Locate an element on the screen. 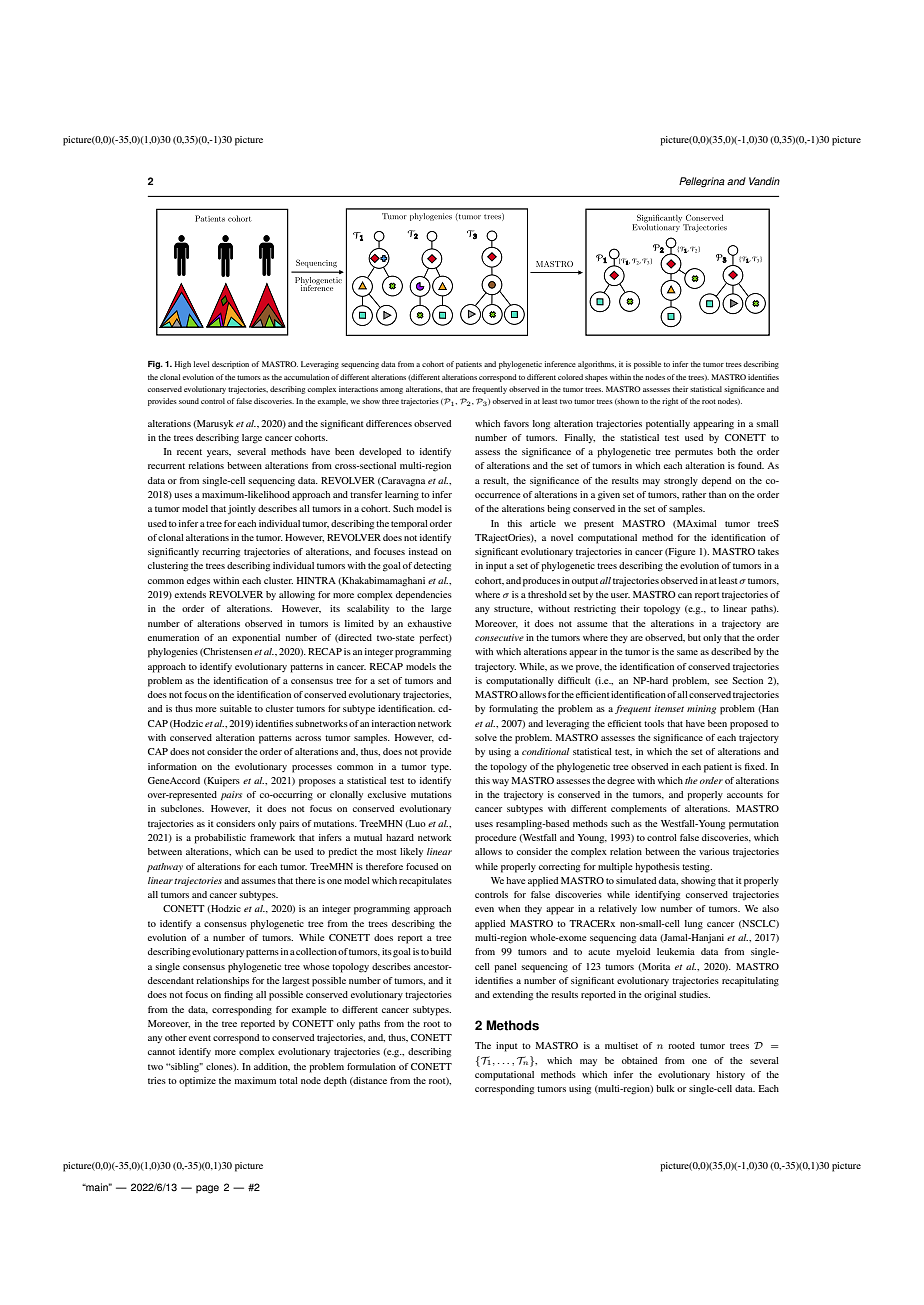  pathway is located at coordinates (165, 867).
